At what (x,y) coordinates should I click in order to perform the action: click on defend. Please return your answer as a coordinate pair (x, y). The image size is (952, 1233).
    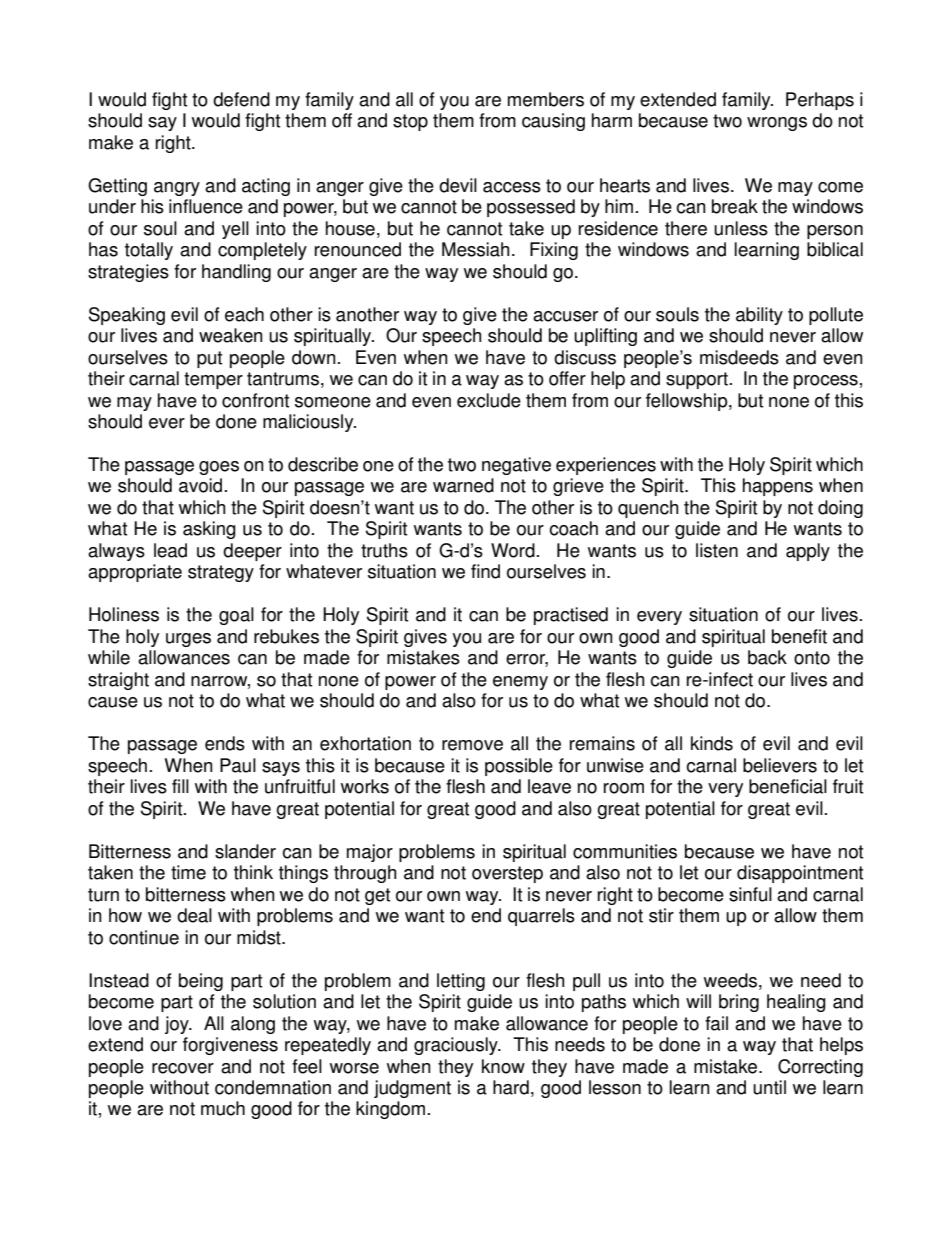
    Looking at the image, I should click on (241, 99).
